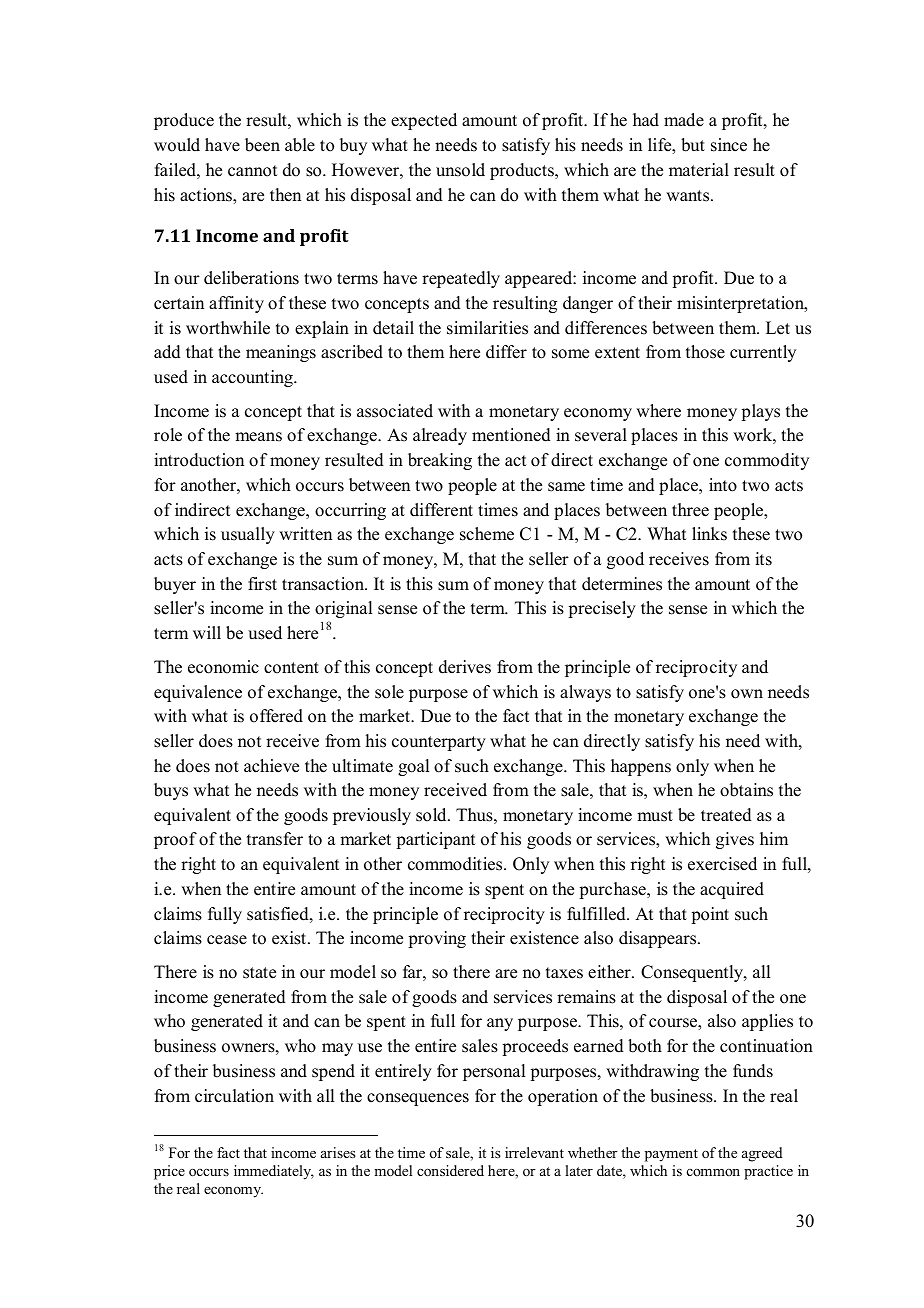 This screenshot has height=1308, width=924. What do you see at coordinates (227, 940) in the screenshot?
I see `cease` at bounding box center [227, 940].
